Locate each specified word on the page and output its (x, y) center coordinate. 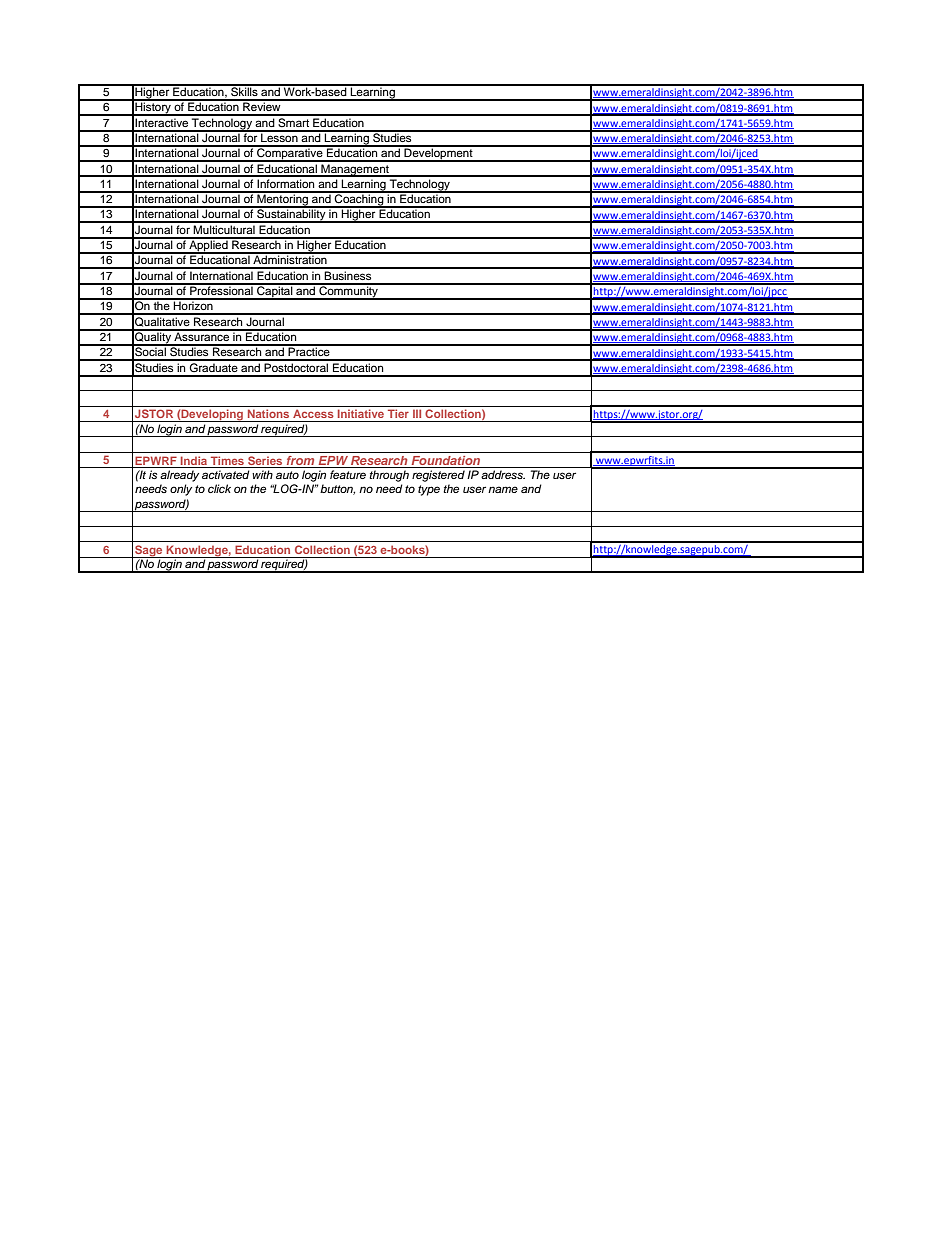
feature (348, 474)
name (503, 489)
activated (226, 474)
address (503, 474)
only (181, 490)
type (429, 490)
